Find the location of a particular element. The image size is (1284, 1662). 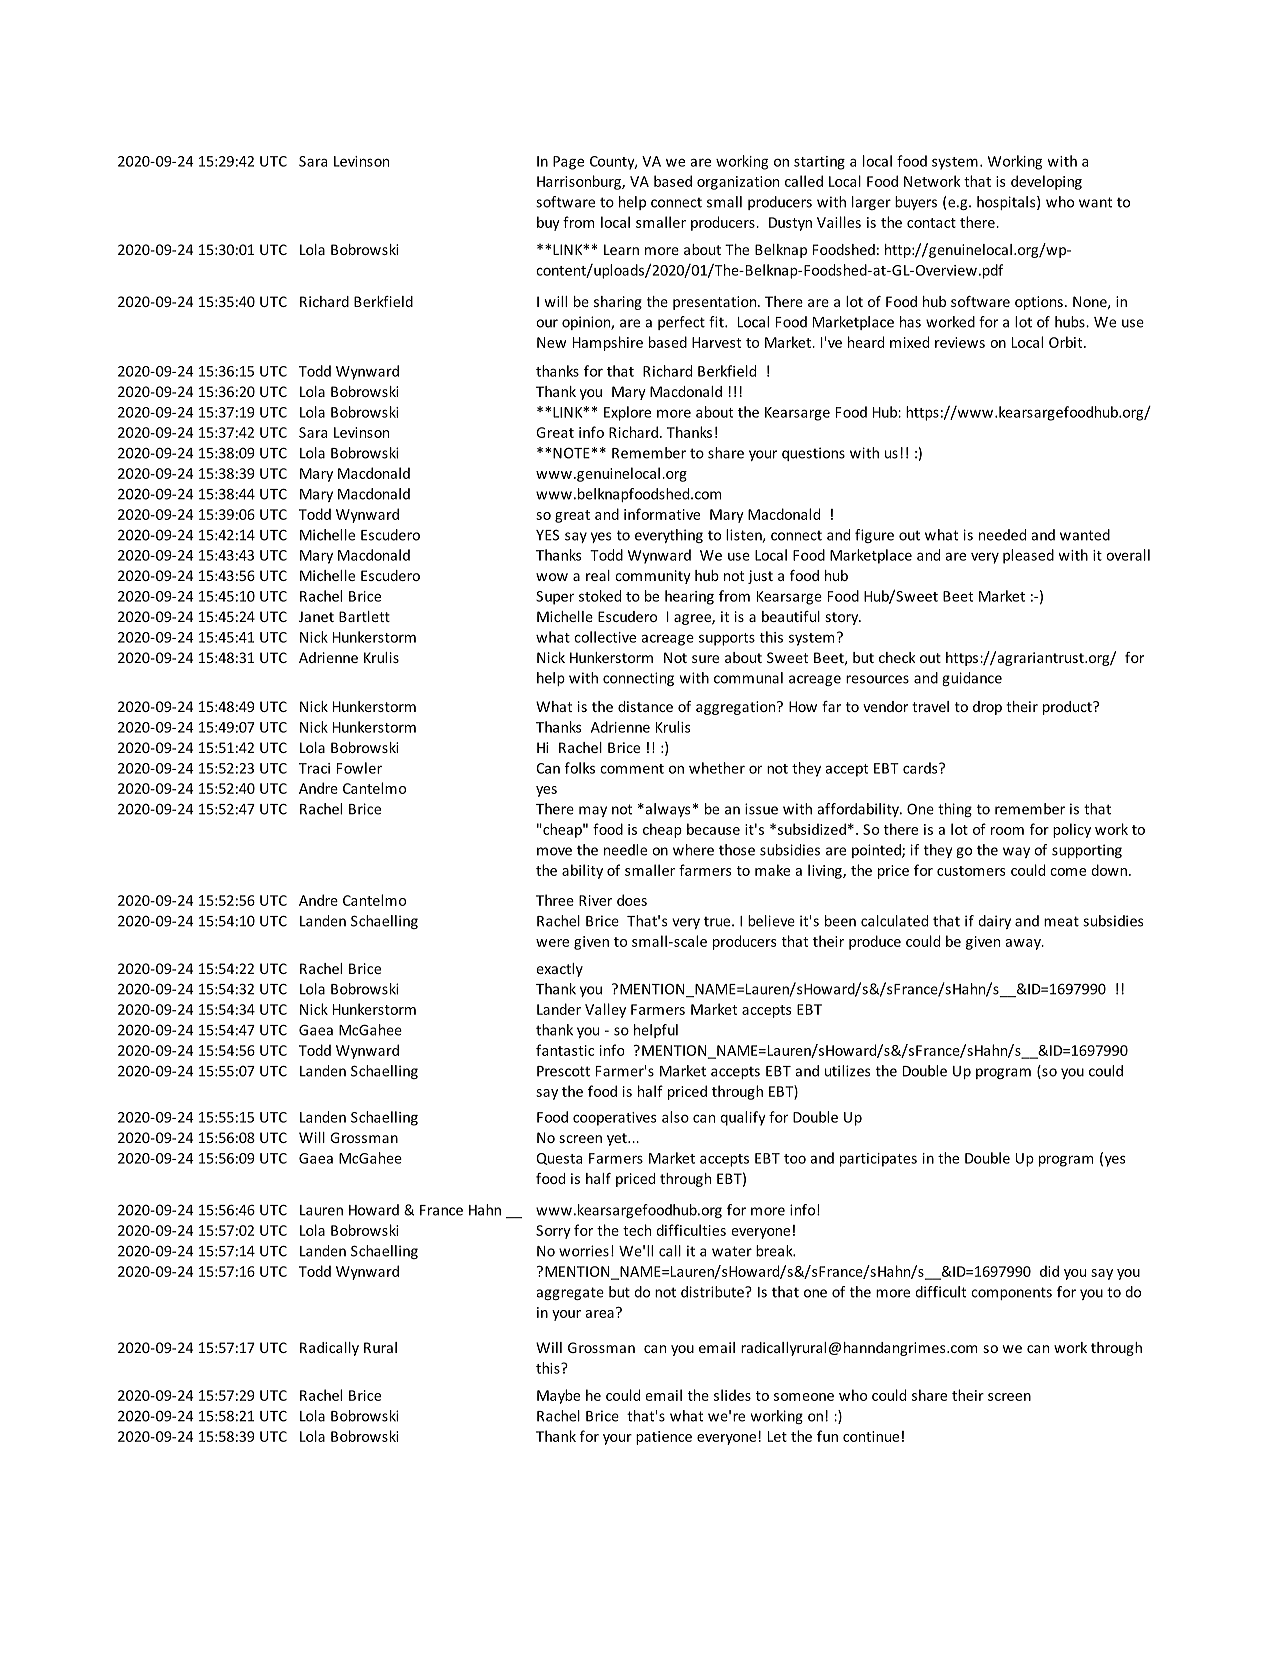

organization is located at coordinates (738, 183).
